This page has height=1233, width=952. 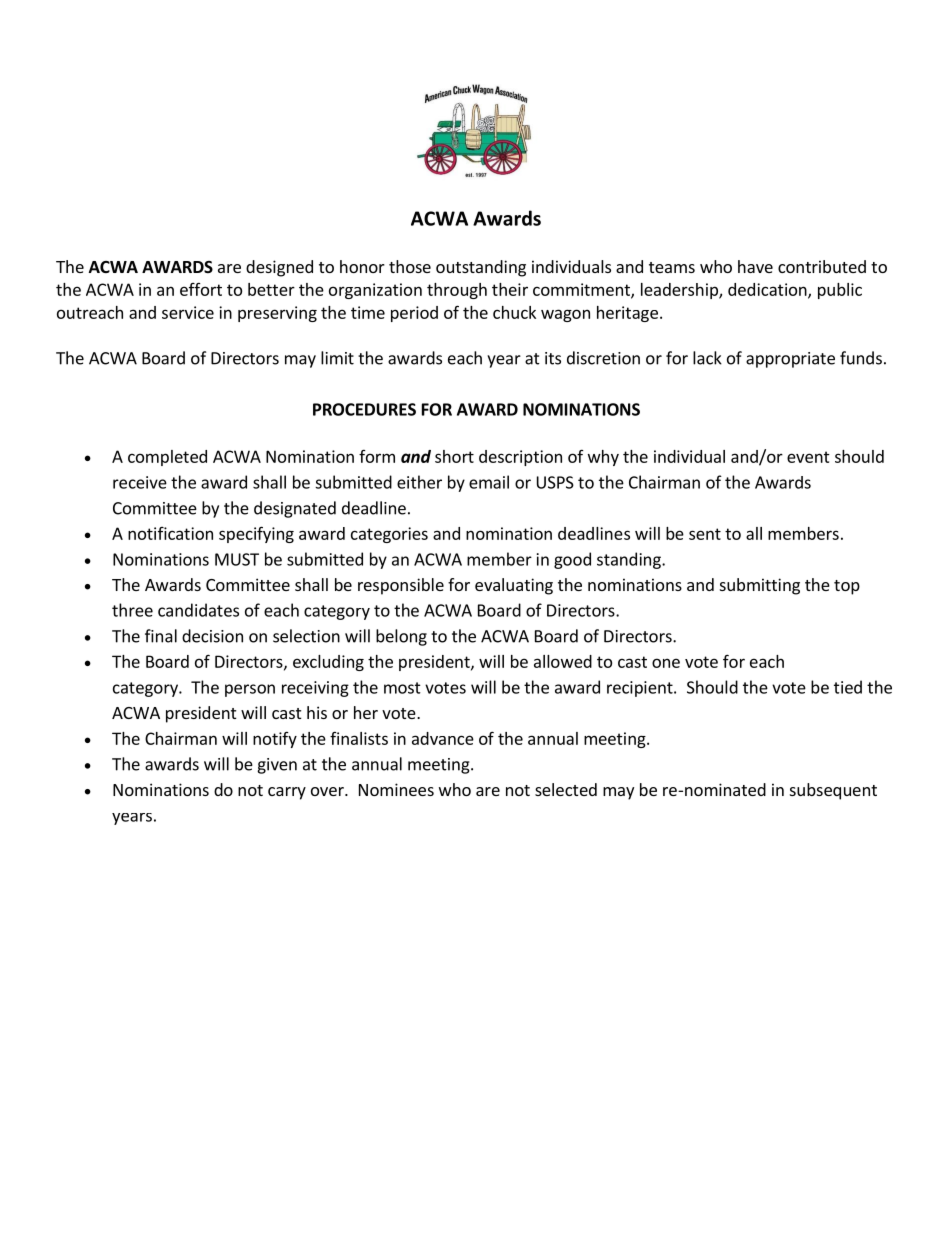 What do you see at coordinates (563, 661) in the page?
I see `allowed` at bounding box center [563, 661].
